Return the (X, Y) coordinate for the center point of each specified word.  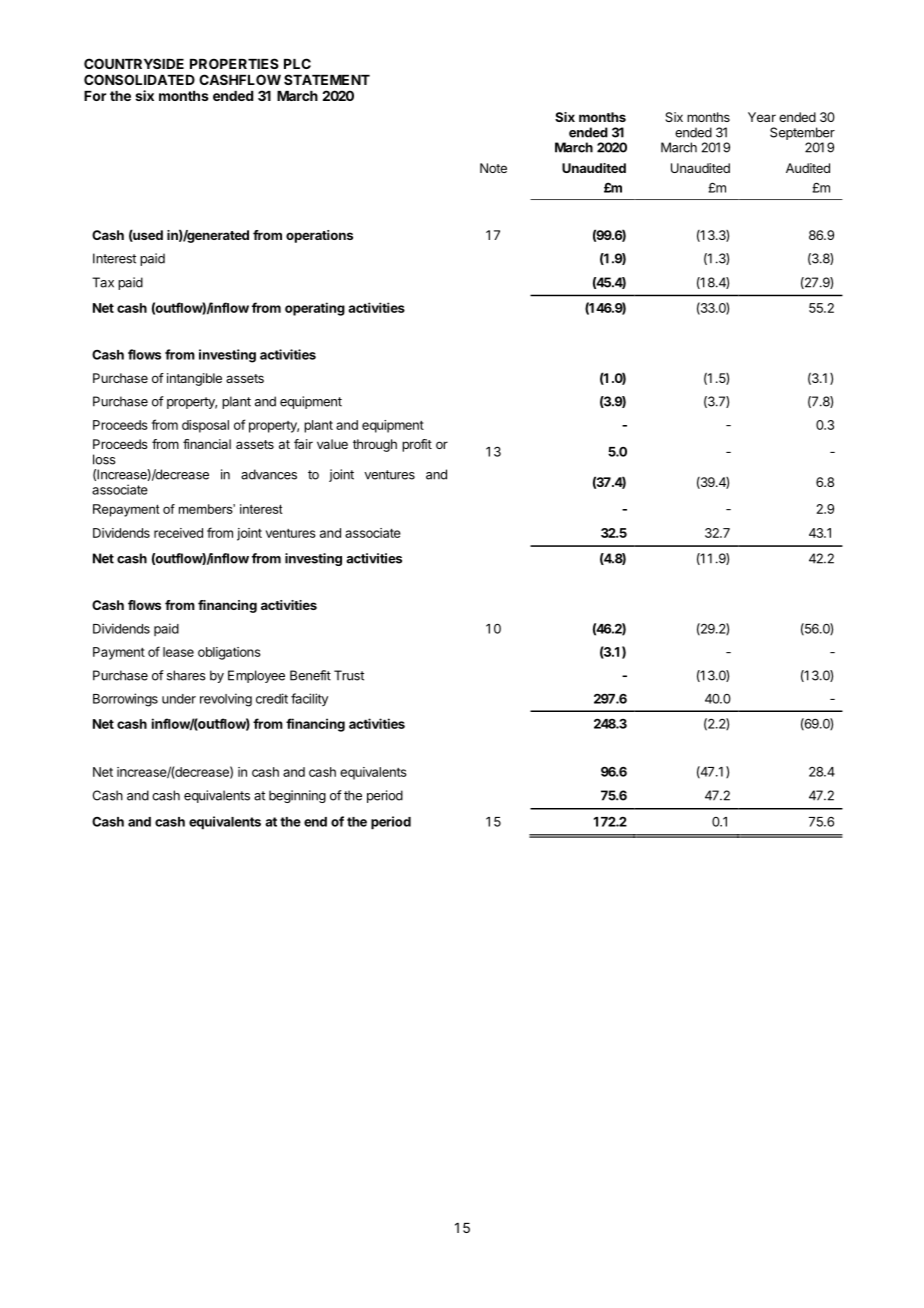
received (178, 533)
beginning (297, 796)
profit (417, 445)
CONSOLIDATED (139, 79)
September (802, 133)
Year (762, 117)
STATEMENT (327, 79)
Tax (103, 282)
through (375, 445)
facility (309, 699)
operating (315, 309)
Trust (349, 675)
